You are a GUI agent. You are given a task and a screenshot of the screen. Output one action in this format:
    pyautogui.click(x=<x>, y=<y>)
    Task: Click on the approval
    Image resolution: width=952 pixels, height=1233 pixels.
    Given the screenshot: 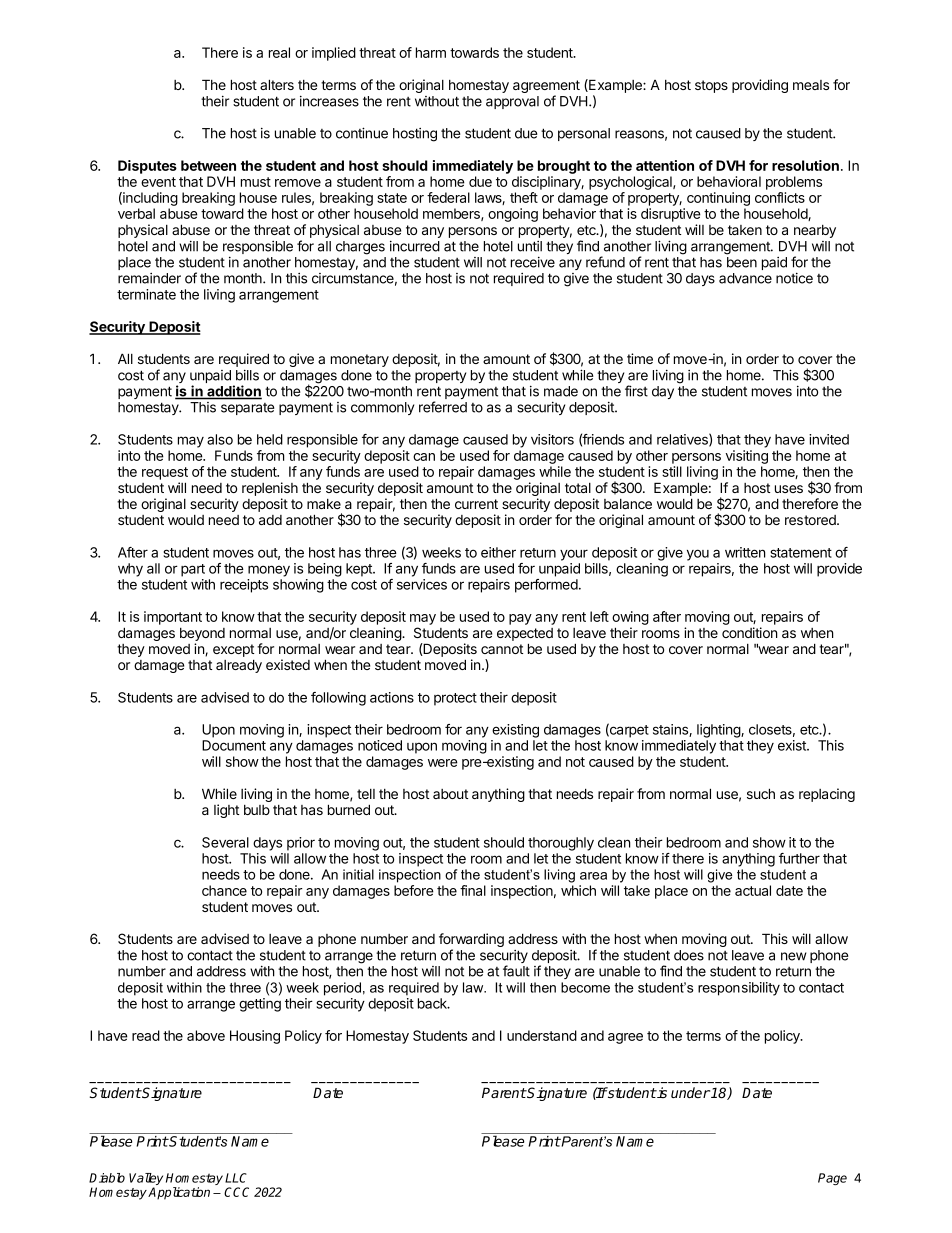 What is the action you would take?
    pyautogui.click(x=512, y=102)
